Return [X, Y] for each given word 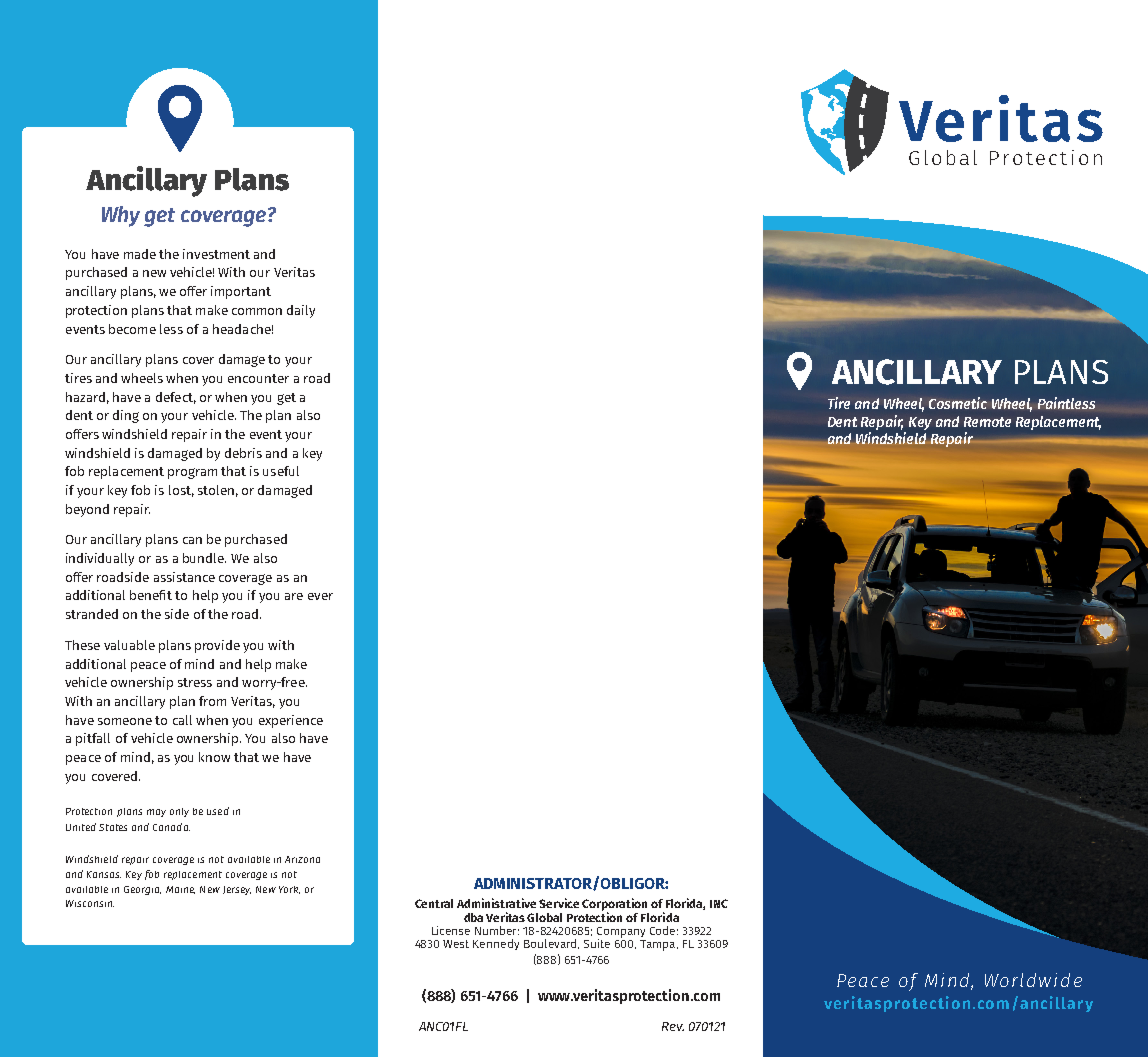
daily [301, 311]
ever [320, 596]
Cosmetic [958, 403]
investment [216, 254]
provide [217, 646]
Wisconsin [90, 903]
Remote [987, 422]
